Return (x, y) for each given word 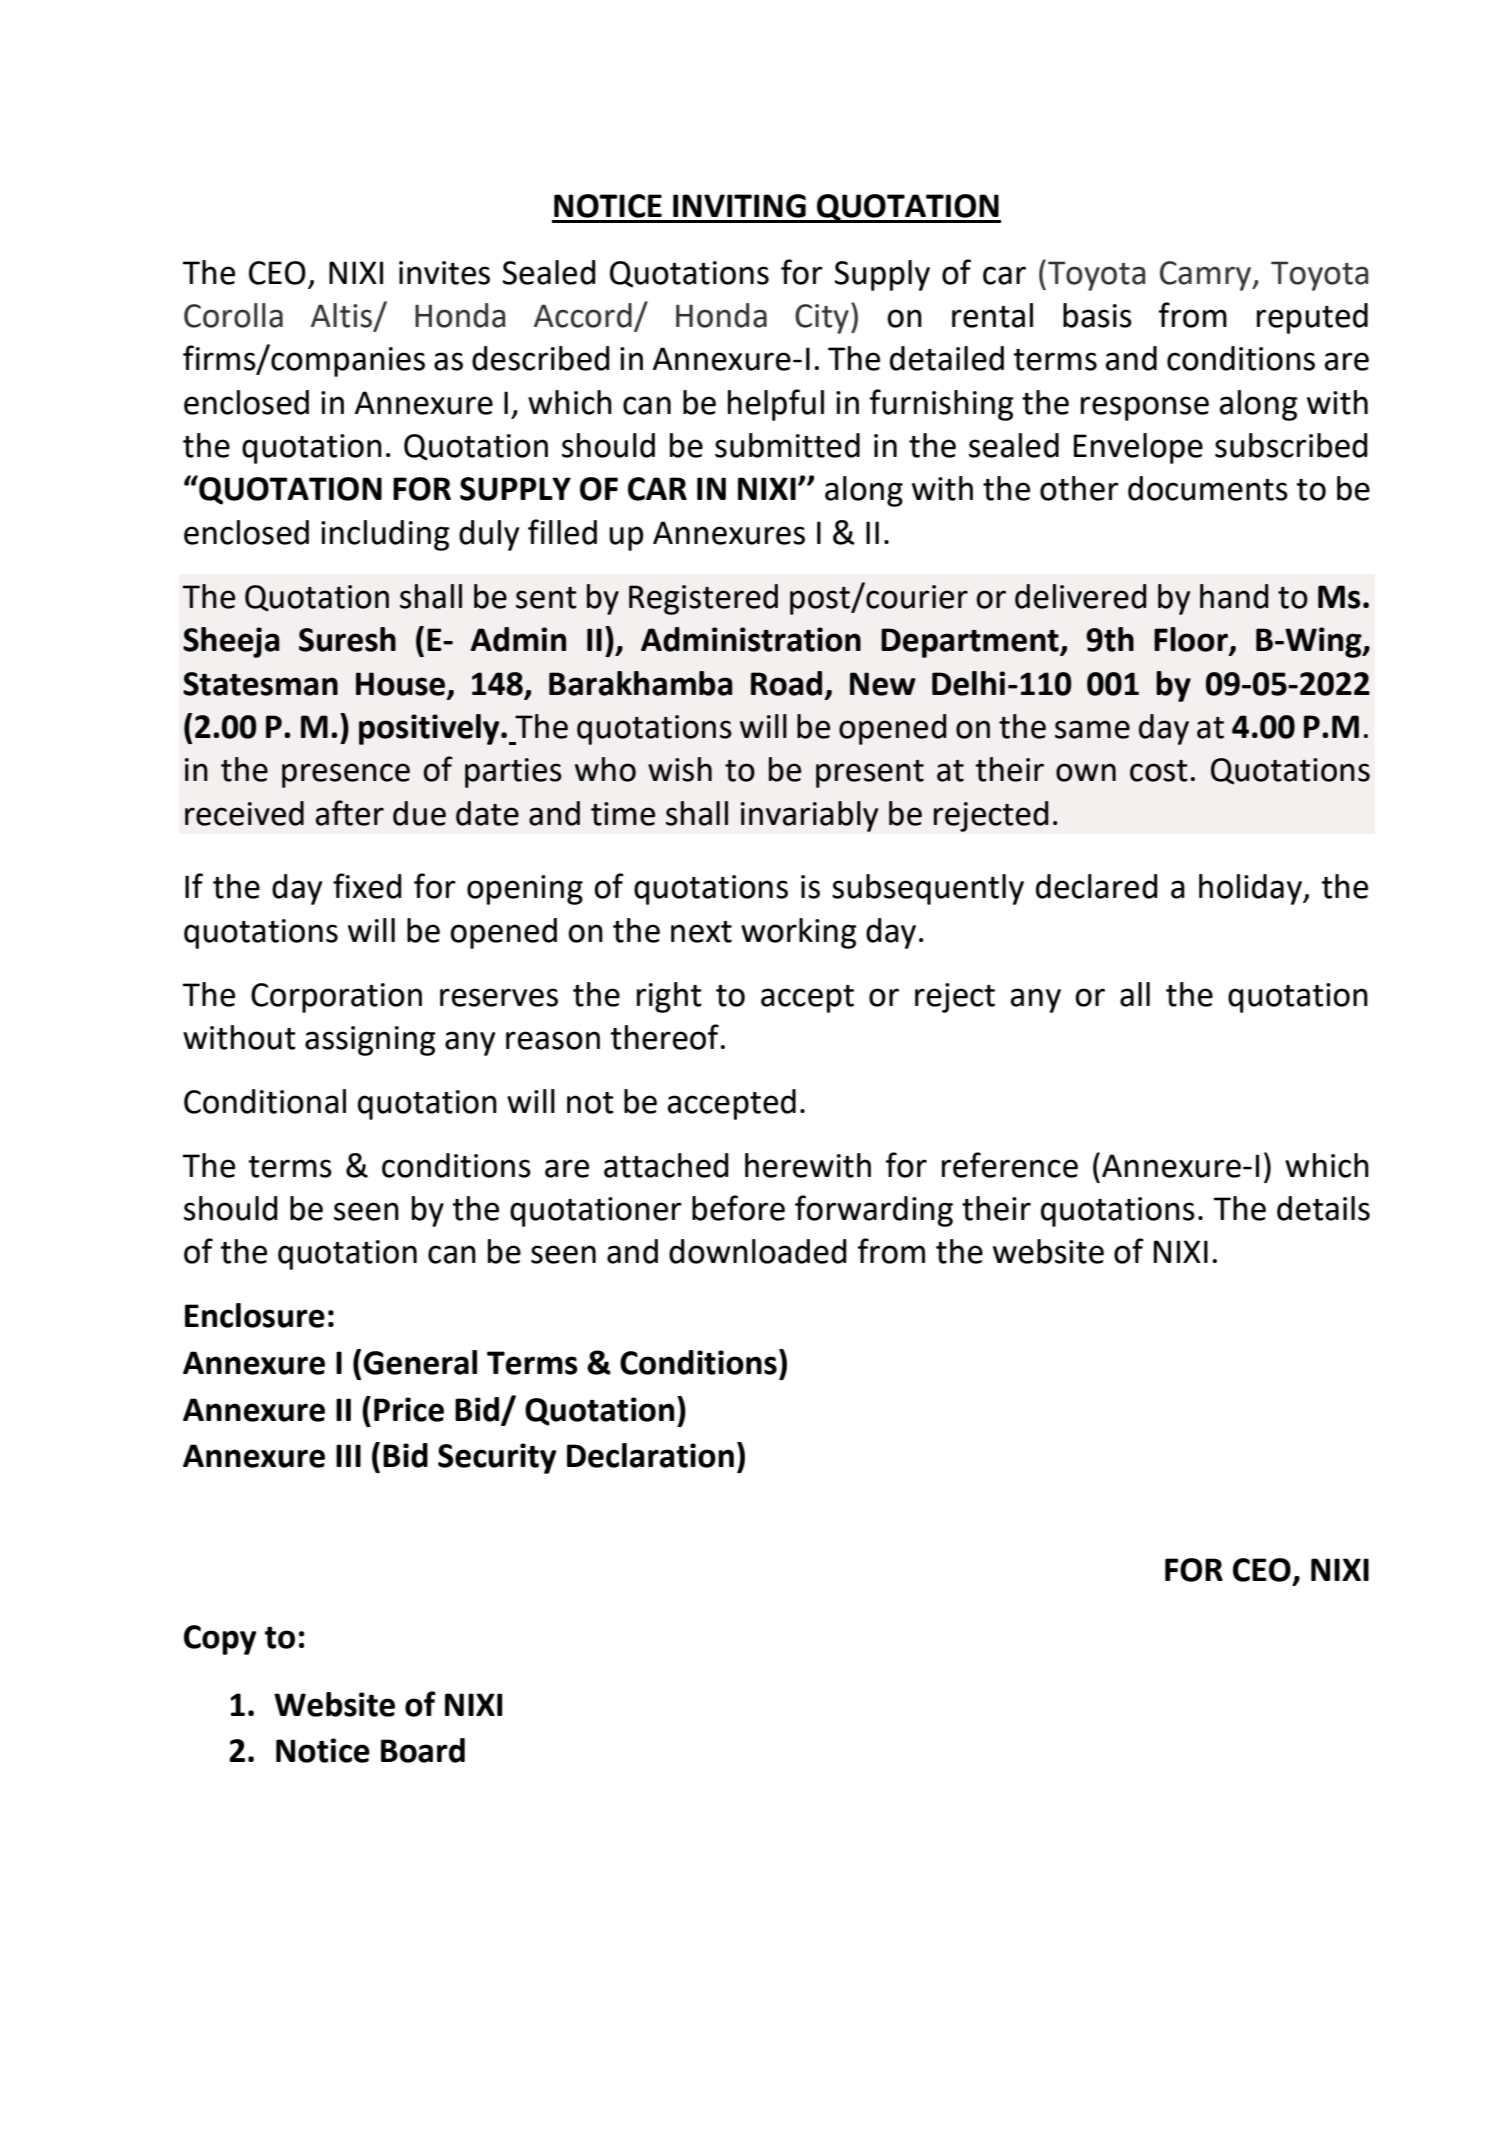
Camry (1207, 276)
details (1323, 1208)
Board (423, 1750)
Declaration (650, 1455)
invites (444, 273)
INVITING (739, 206)
